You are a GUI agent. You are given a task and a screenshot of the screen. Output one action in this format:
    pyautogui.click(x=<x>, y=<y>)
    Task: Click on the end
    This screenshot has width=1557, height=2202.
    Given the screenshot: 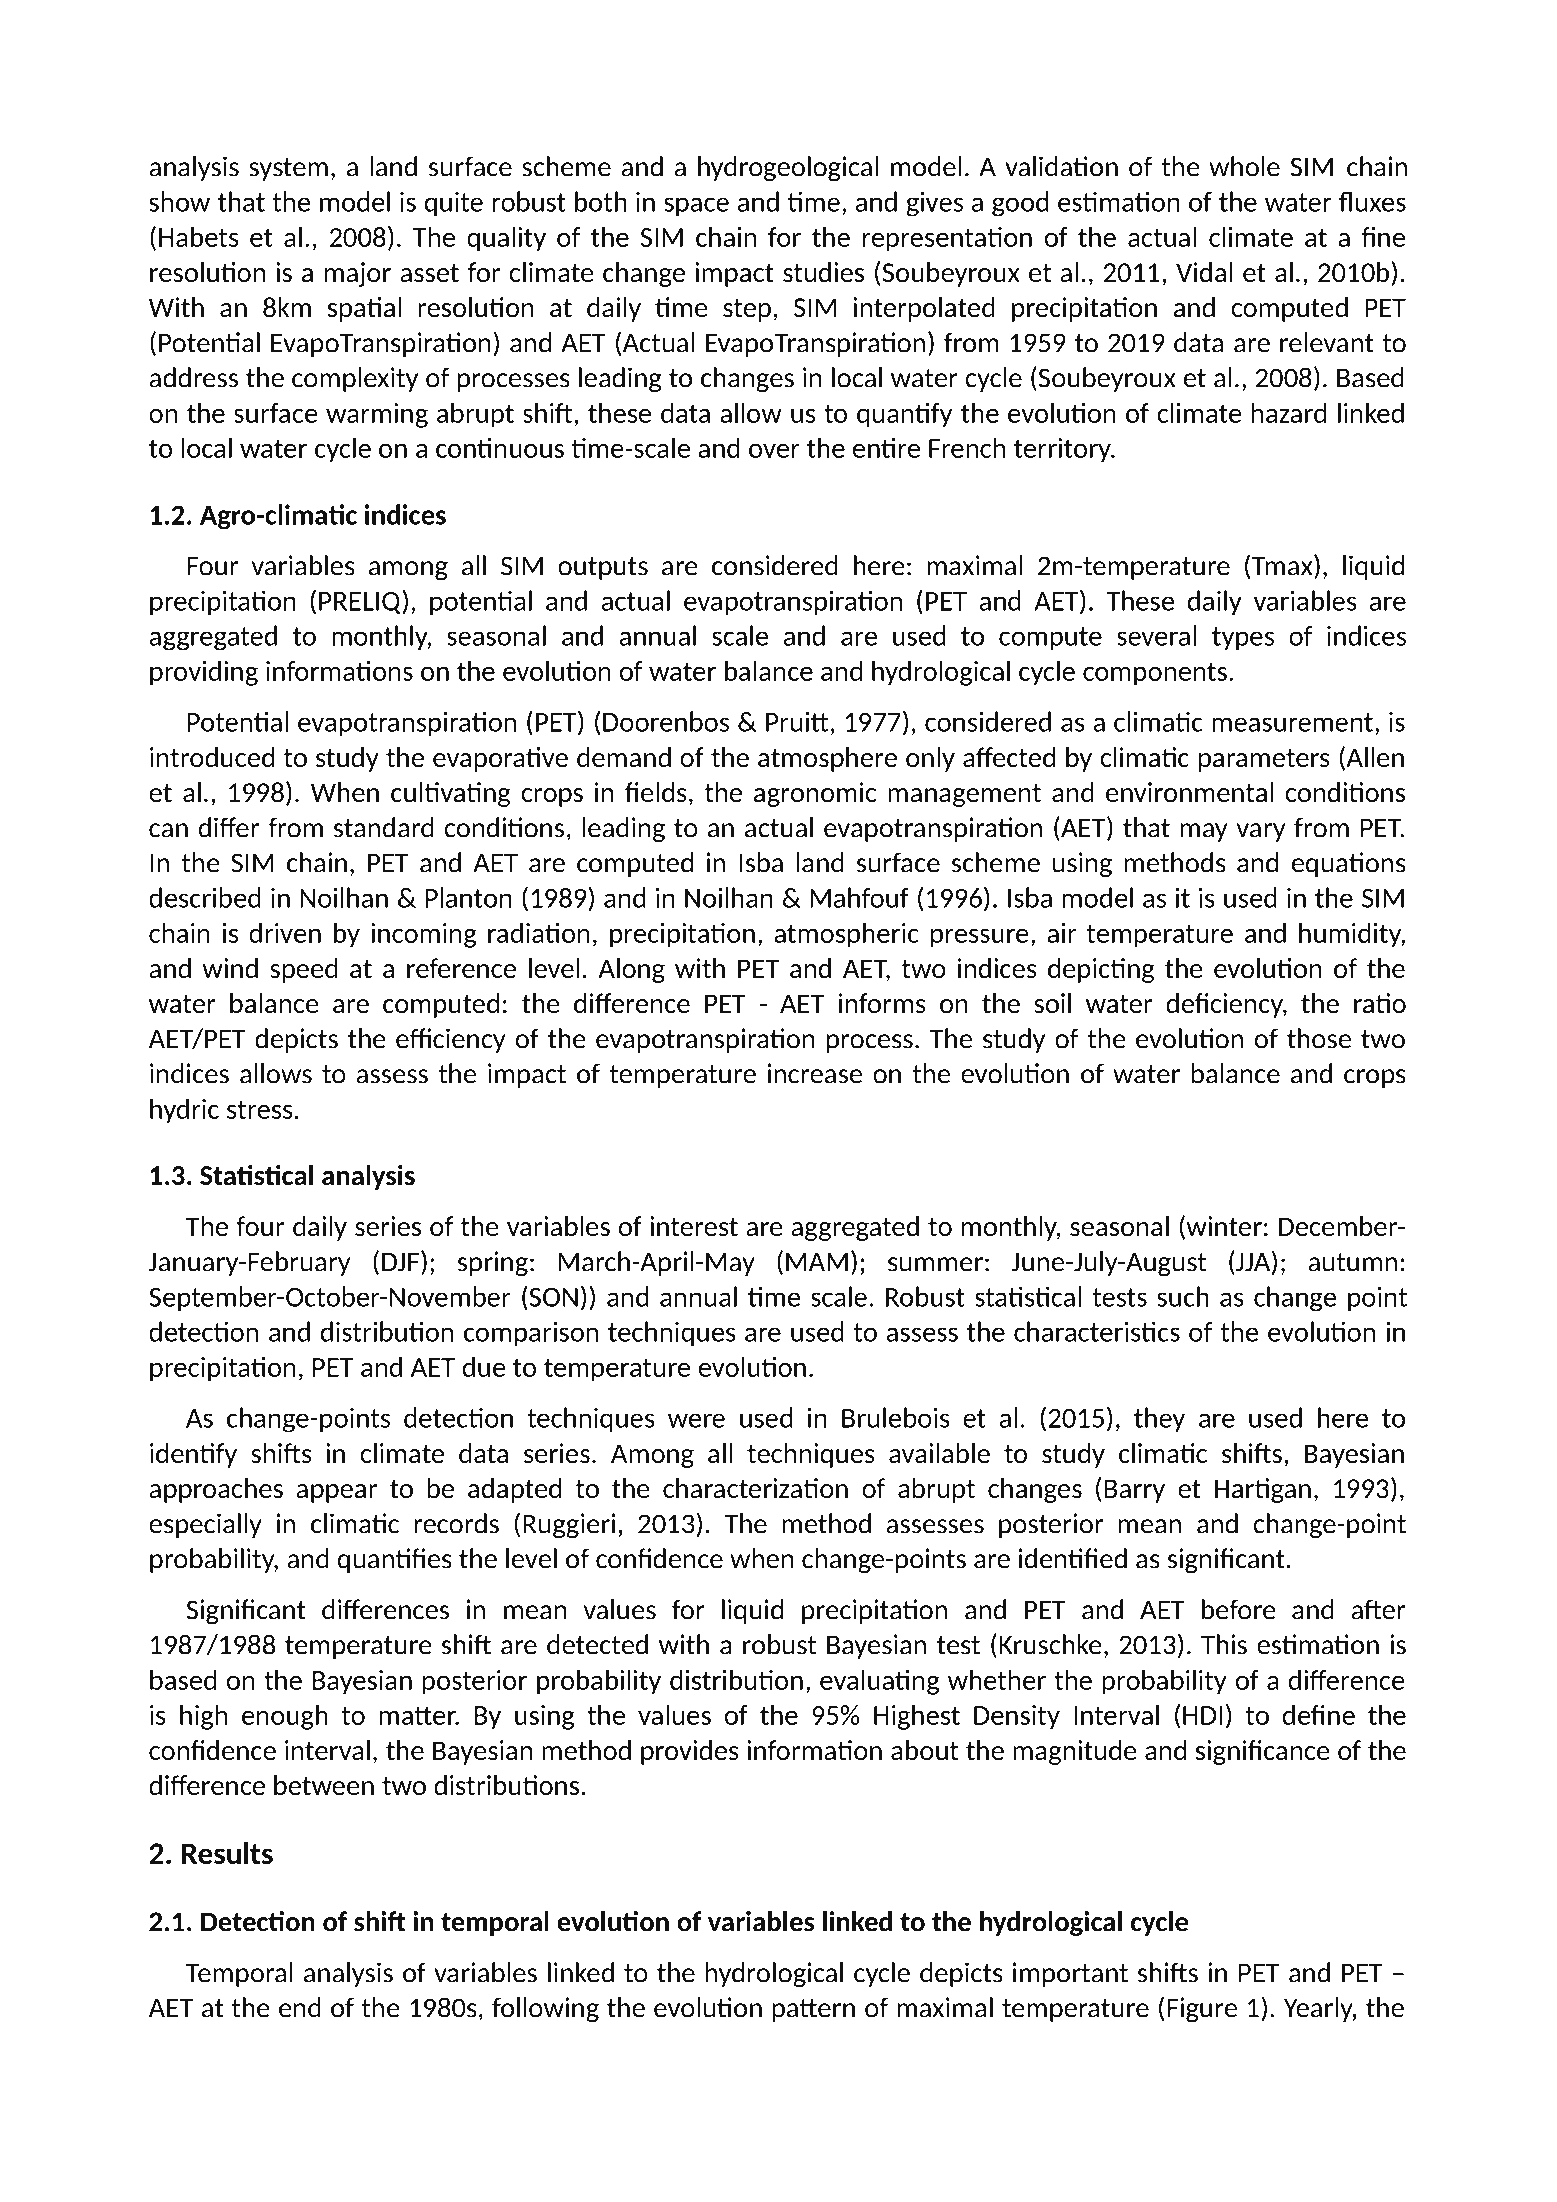 What is the action you would take?
    pyautogui.click(x=300, y=2007)
